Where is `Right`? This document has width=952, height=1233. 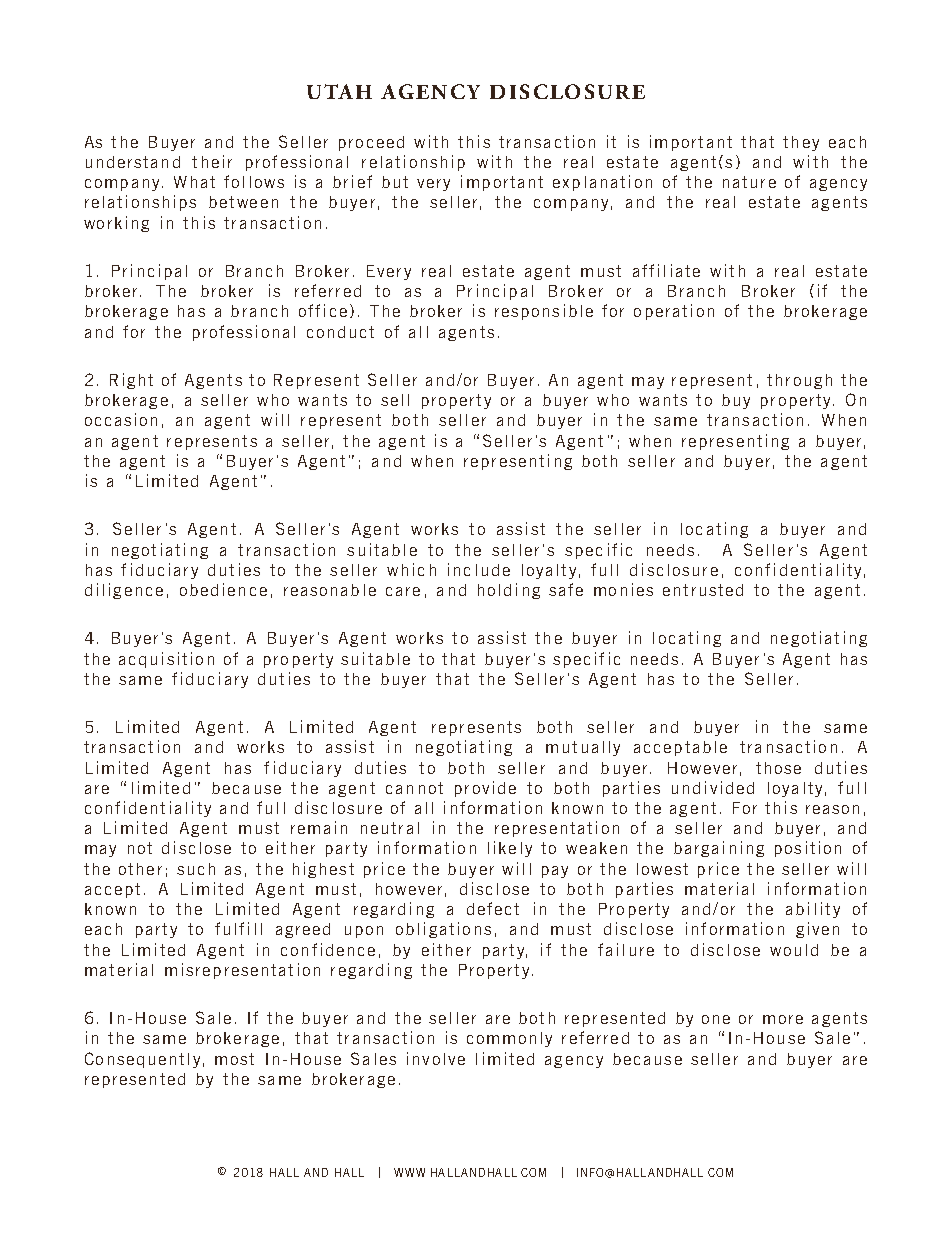 Right is located at coordinates (131, 381).
